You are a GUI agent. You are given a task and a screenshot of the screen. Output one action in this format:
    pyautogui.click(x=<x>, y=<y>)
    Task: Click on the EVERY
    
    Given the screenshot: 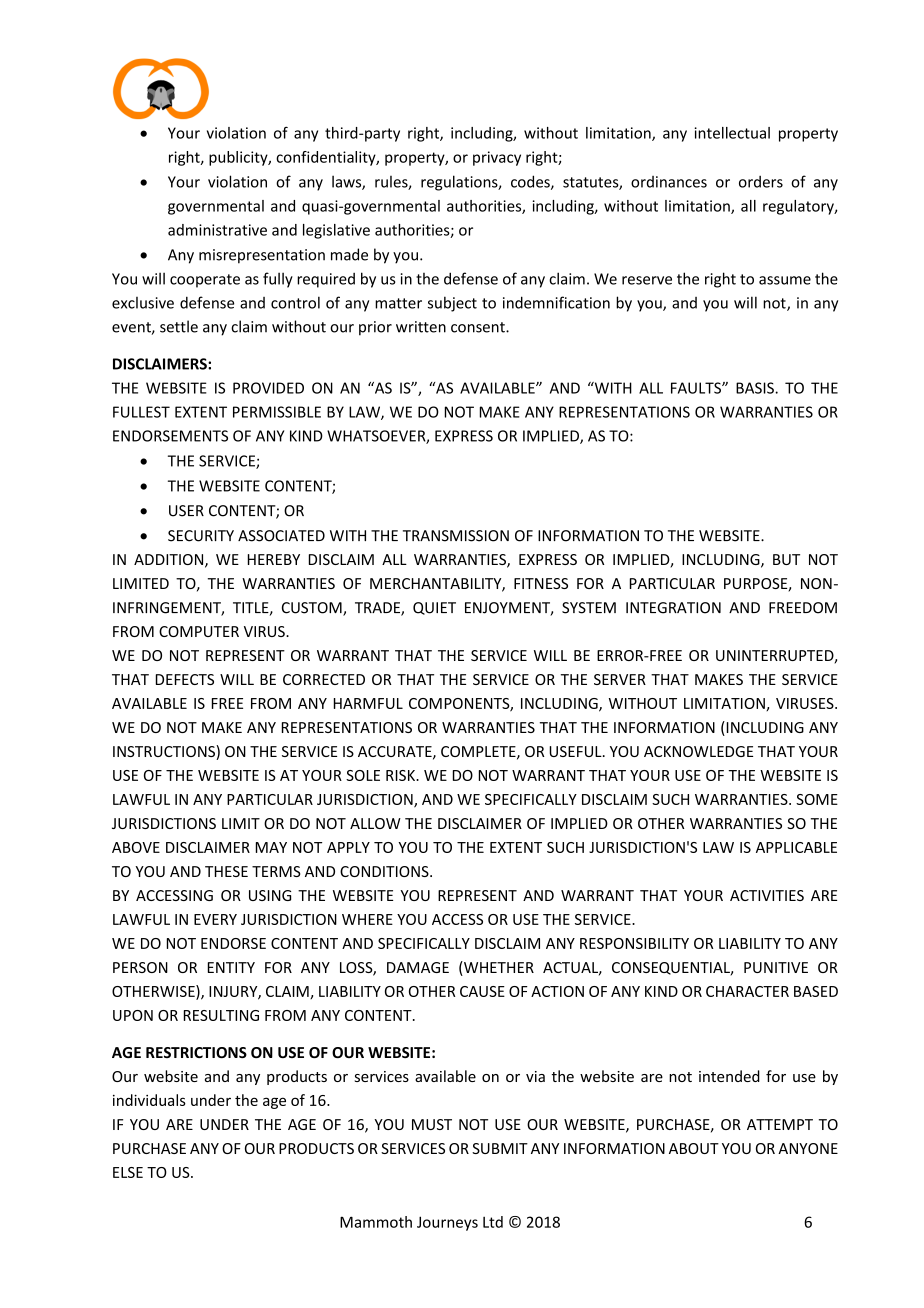 What is the action you would take?
    pyautogui.click(x=215, y=919)
